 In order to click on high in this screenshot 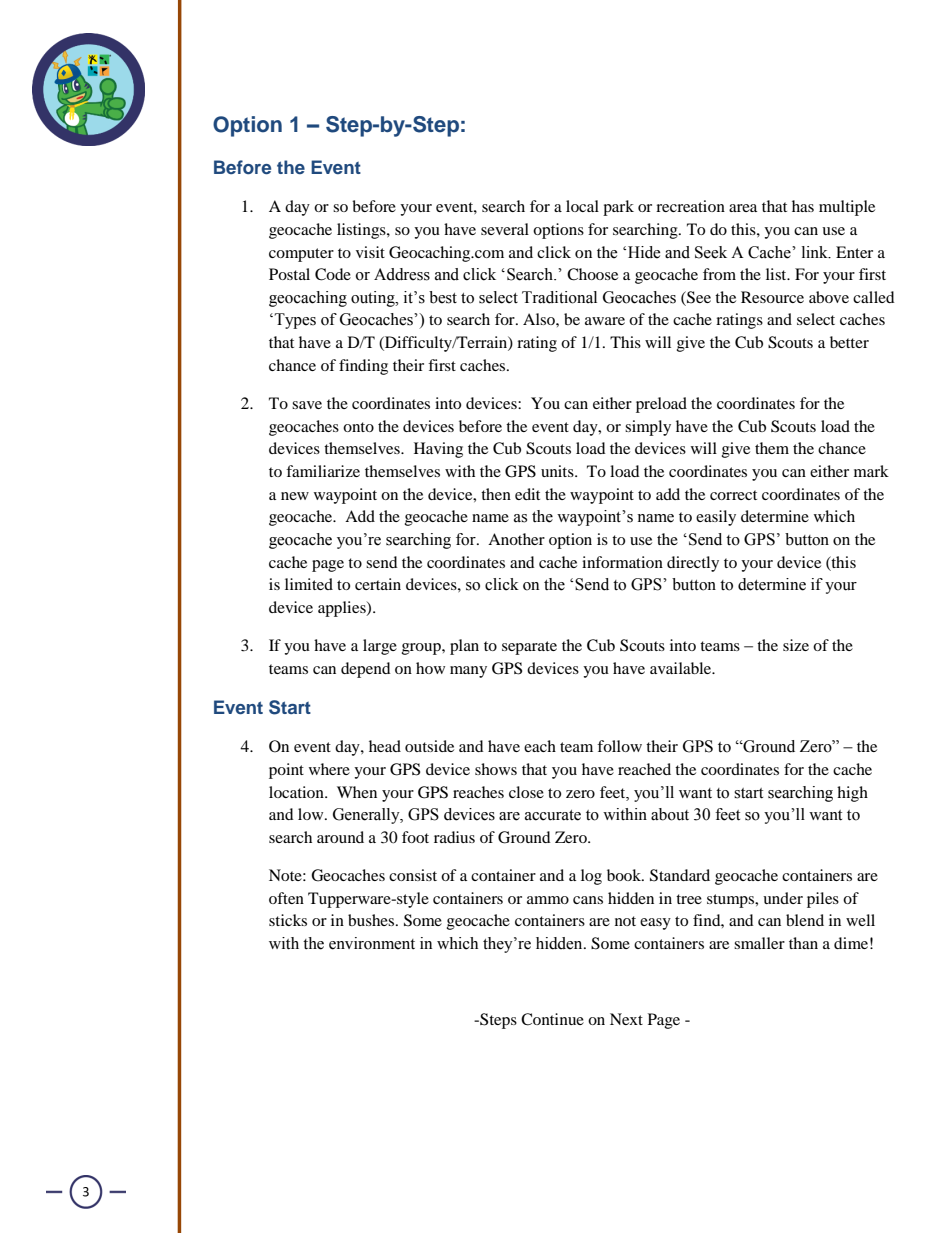, I will do `click(852, 794)`.
